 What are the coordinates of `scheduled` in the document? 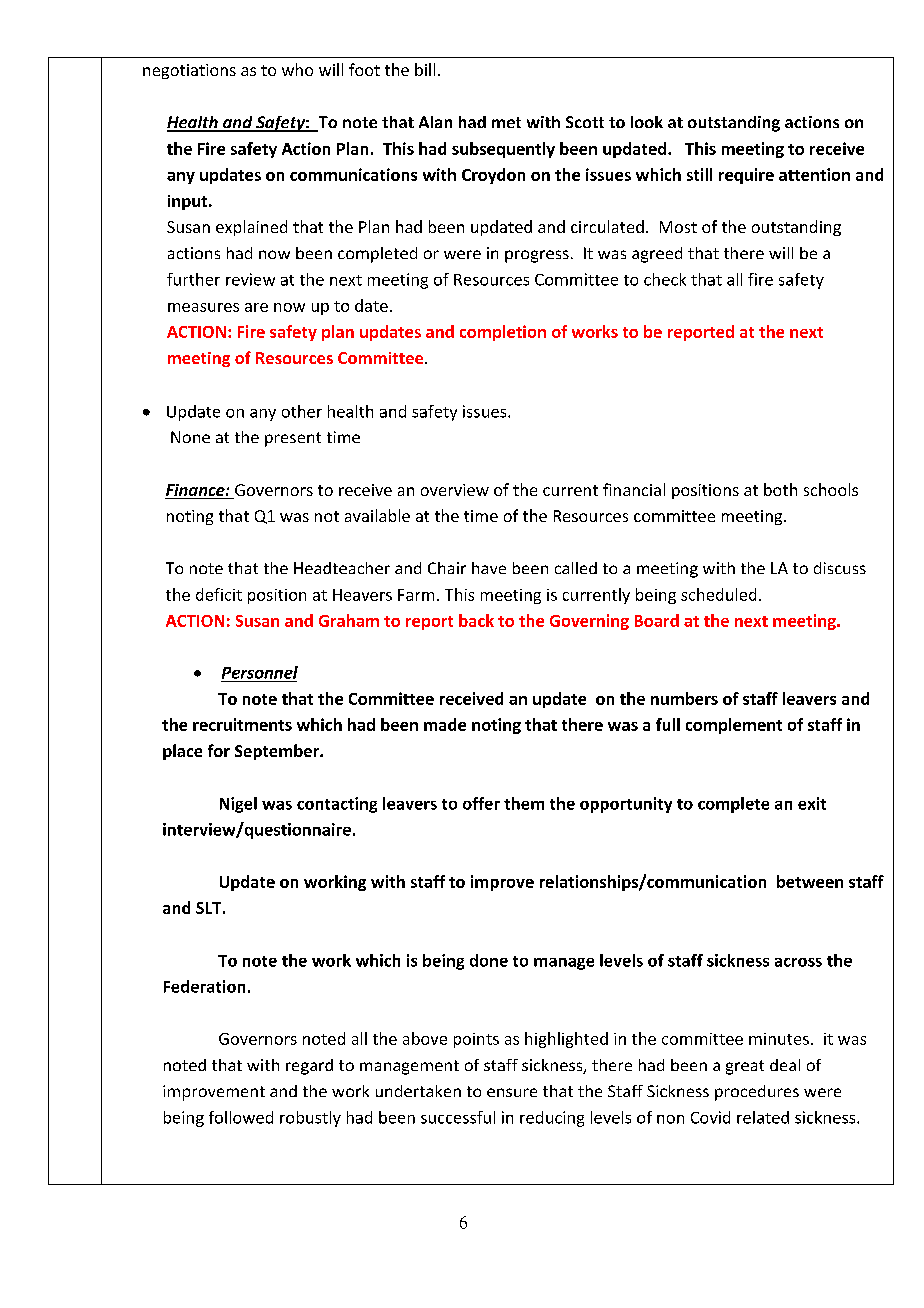 It's located at (718, 594).
